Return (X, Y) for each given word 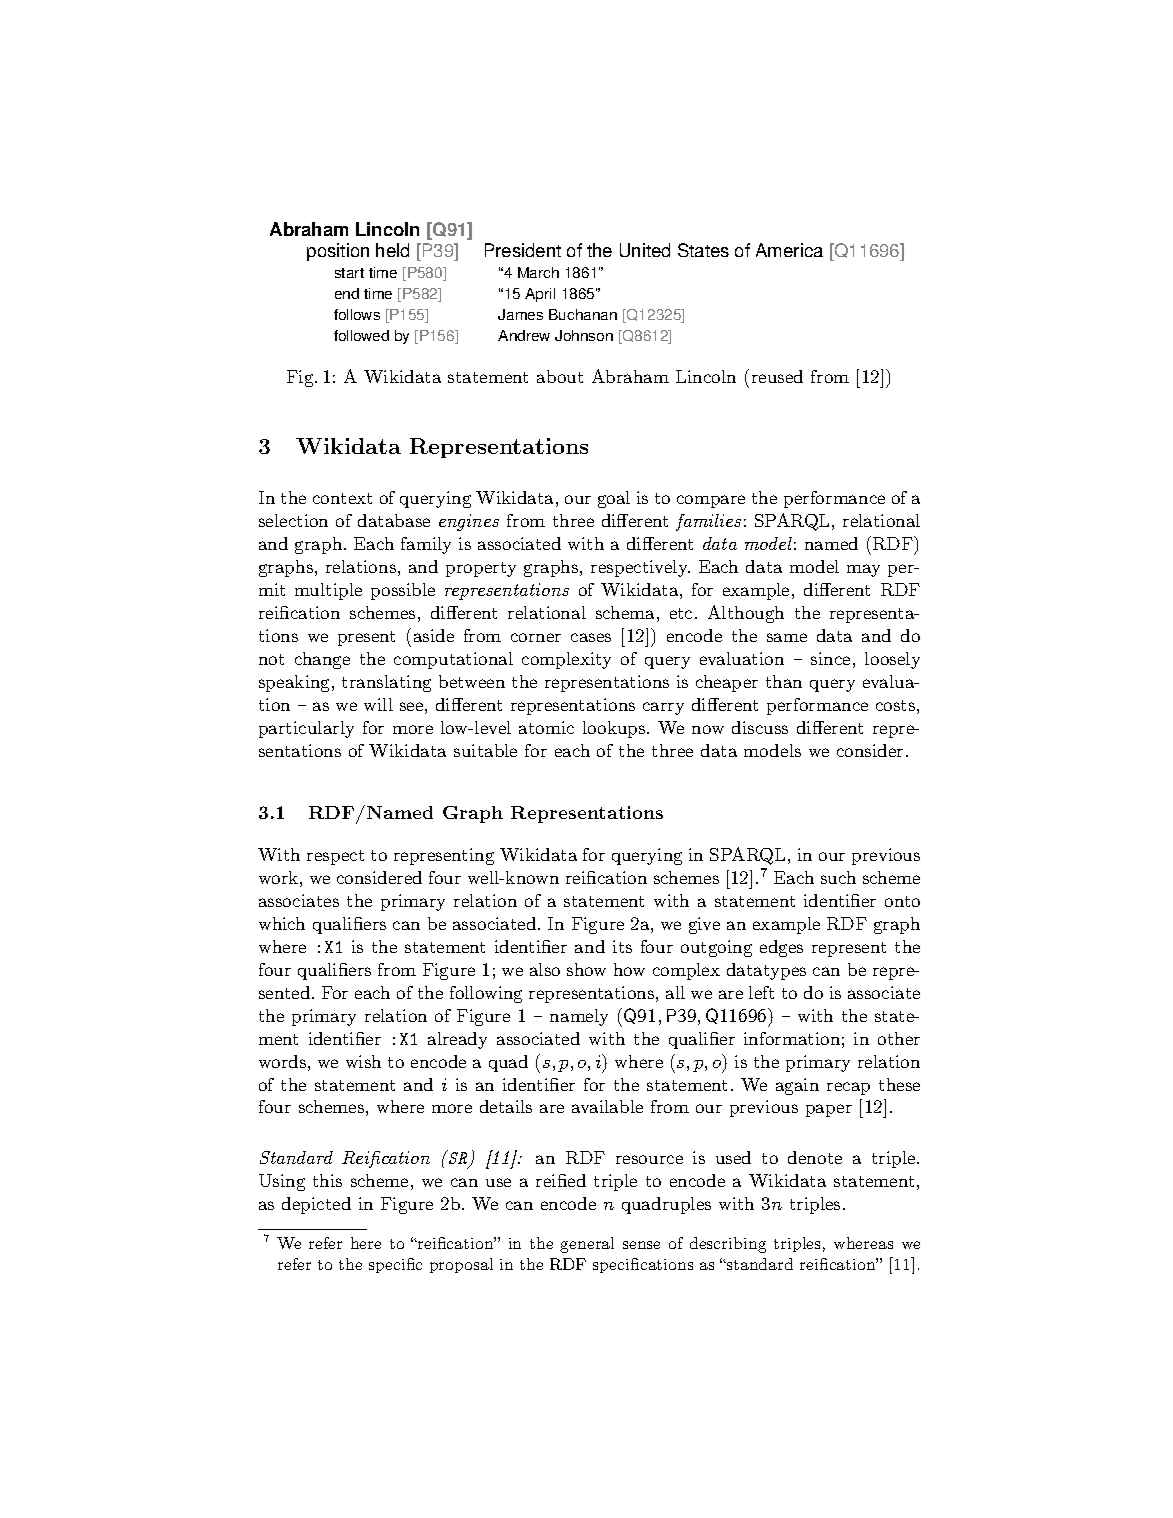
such (838, 877)
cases (591, 637)
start (349, 273)
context (342, 498)
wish (363, 1061)
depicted (316, 1205)
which (282, 923)
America (789, 250)
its (622, 946)
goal (614, 499)
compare (711, 501)
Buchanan (583, 314)
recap (848, 1088)
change (322, 660)
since (830, 658)
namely (579, 1017)
